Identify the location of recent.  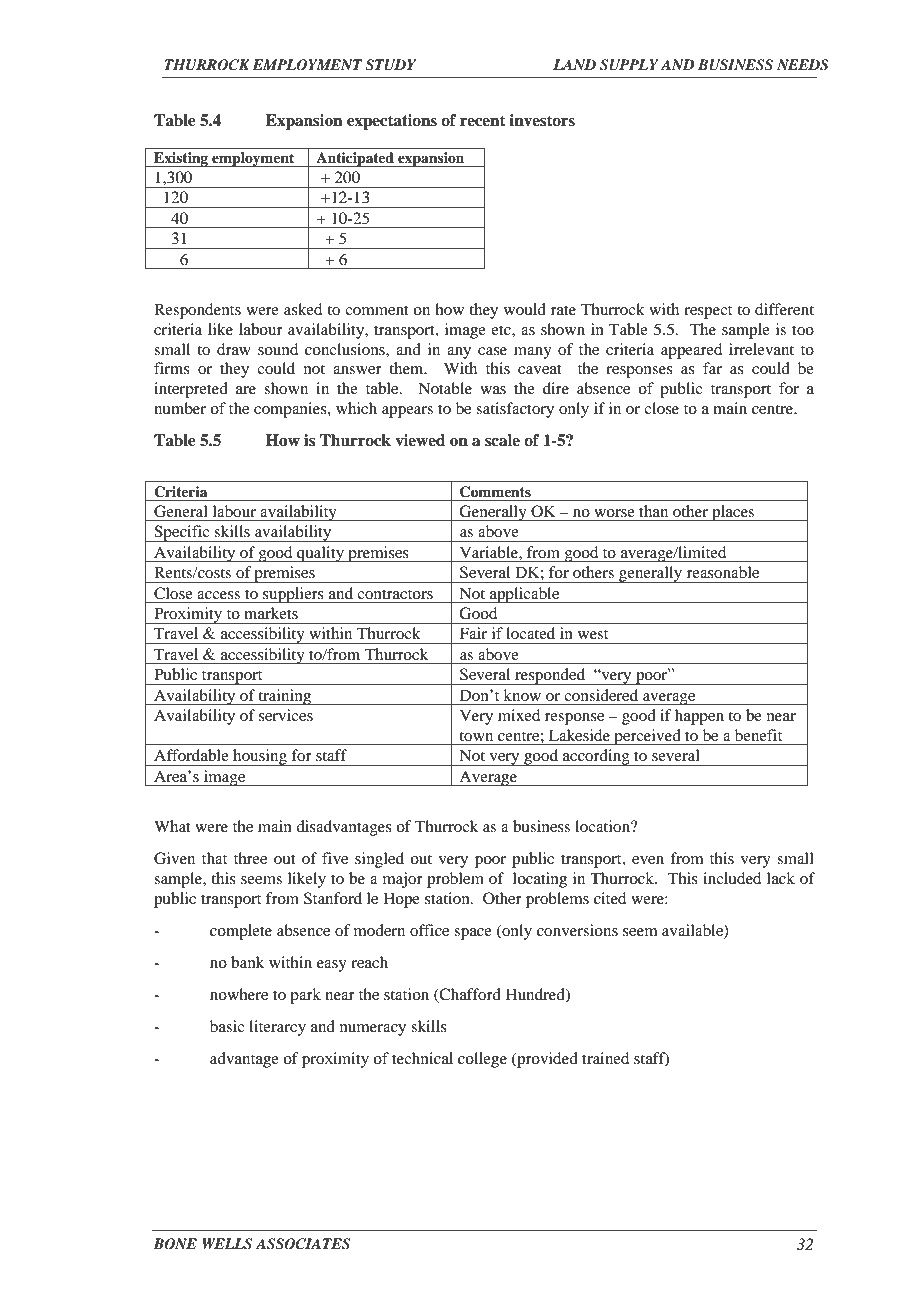
(483, 121).
